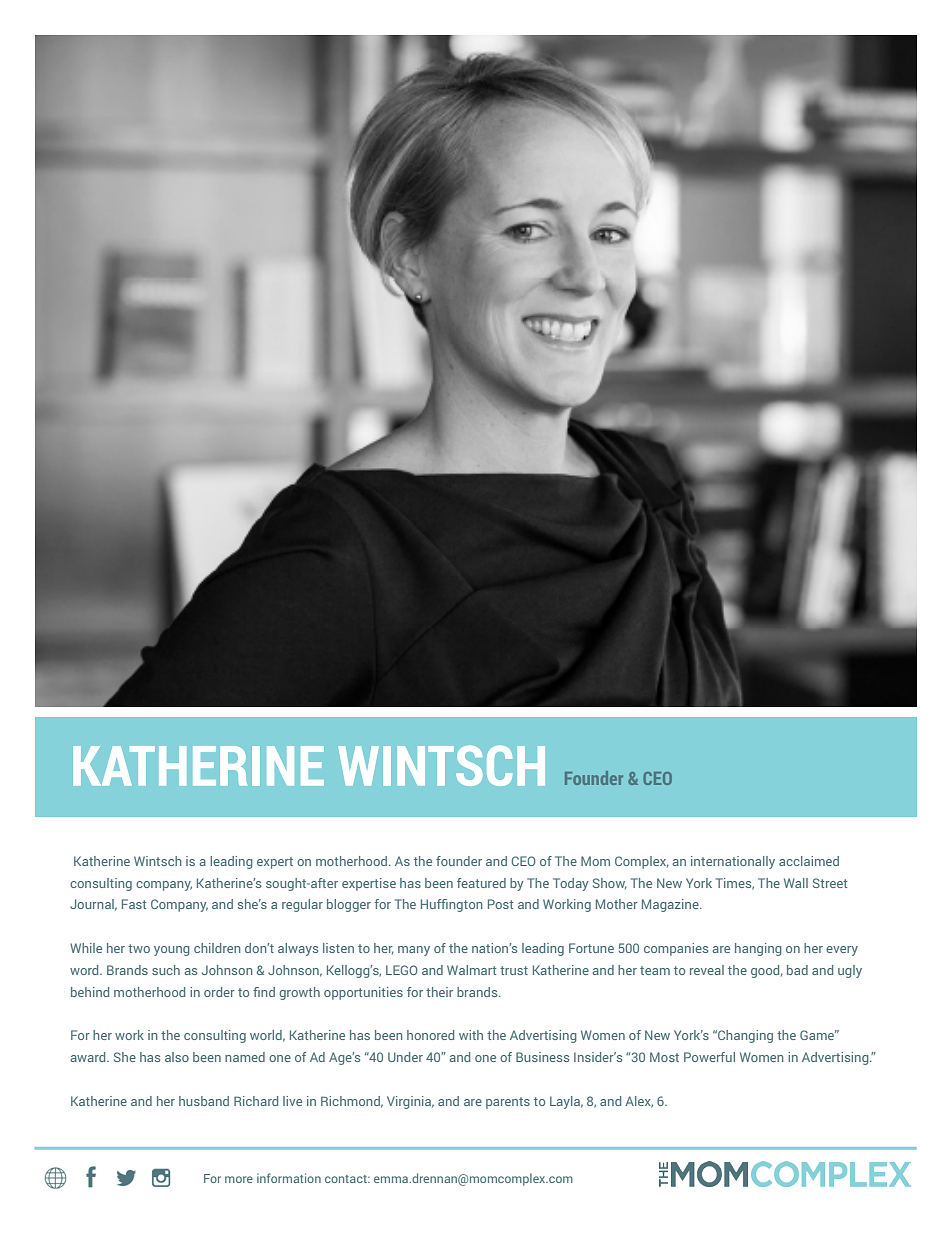 This screenshot has width=952, height=1233. I want to click on featured, so click(481, 883).
